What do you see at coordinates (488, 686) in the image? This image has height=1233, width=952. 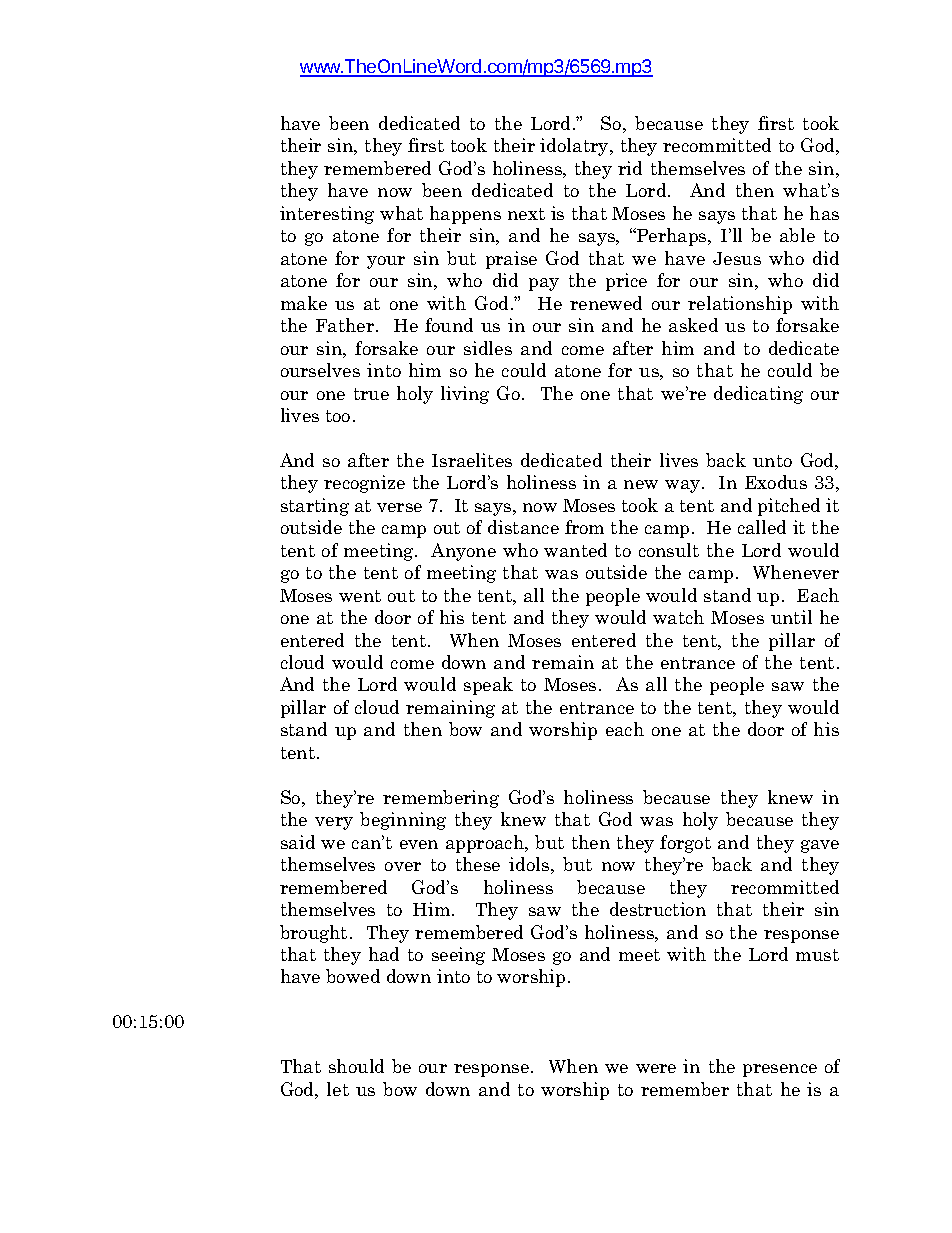 I see `speak` at bounding box center [488, 686].
